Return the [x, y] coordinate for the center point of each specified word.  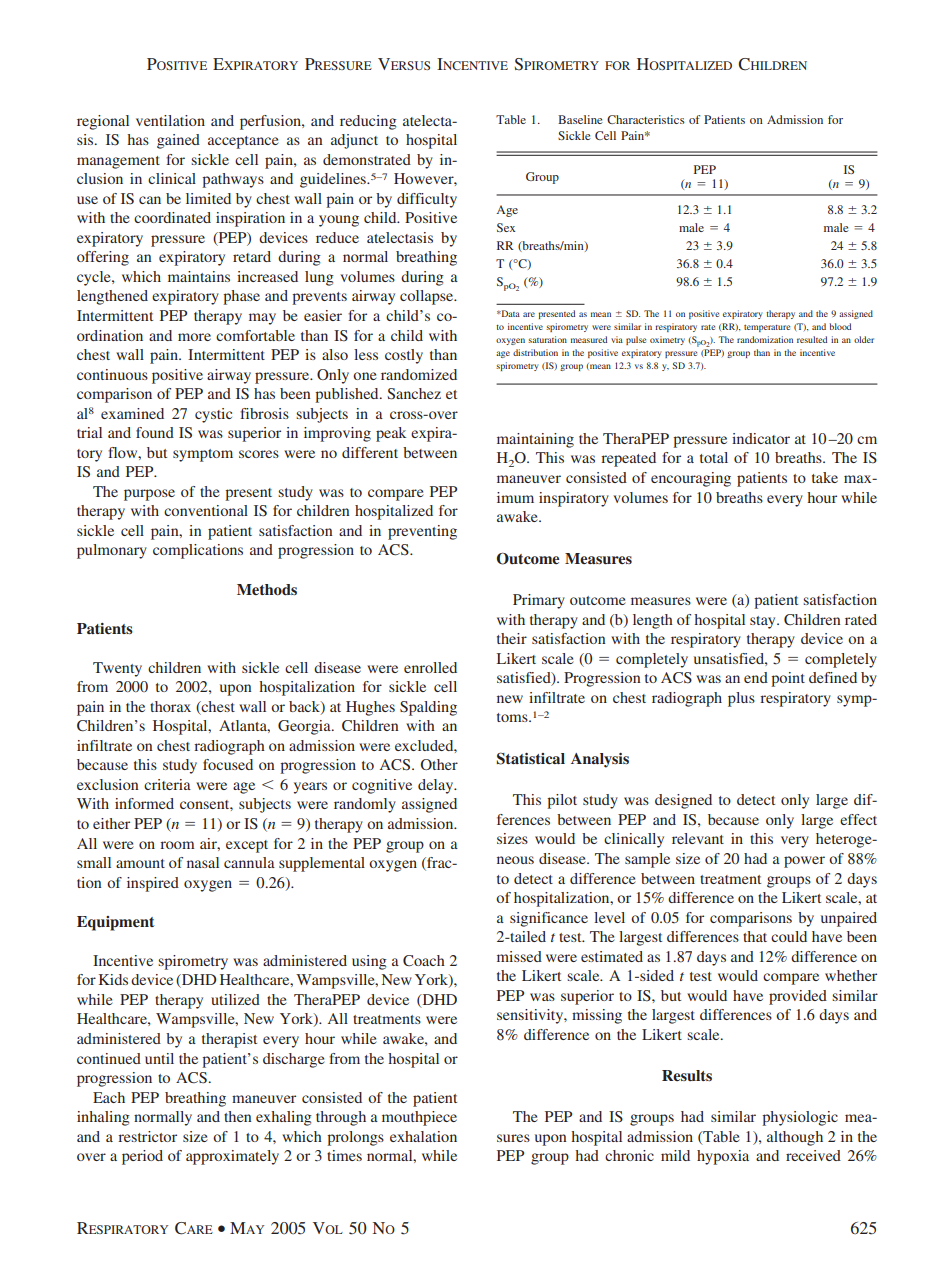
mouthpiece [419, 1118]
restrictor [147, 1136]
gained [178, 141]
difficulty [427, 200]
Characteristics [646, 119]
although [795, 1138]
